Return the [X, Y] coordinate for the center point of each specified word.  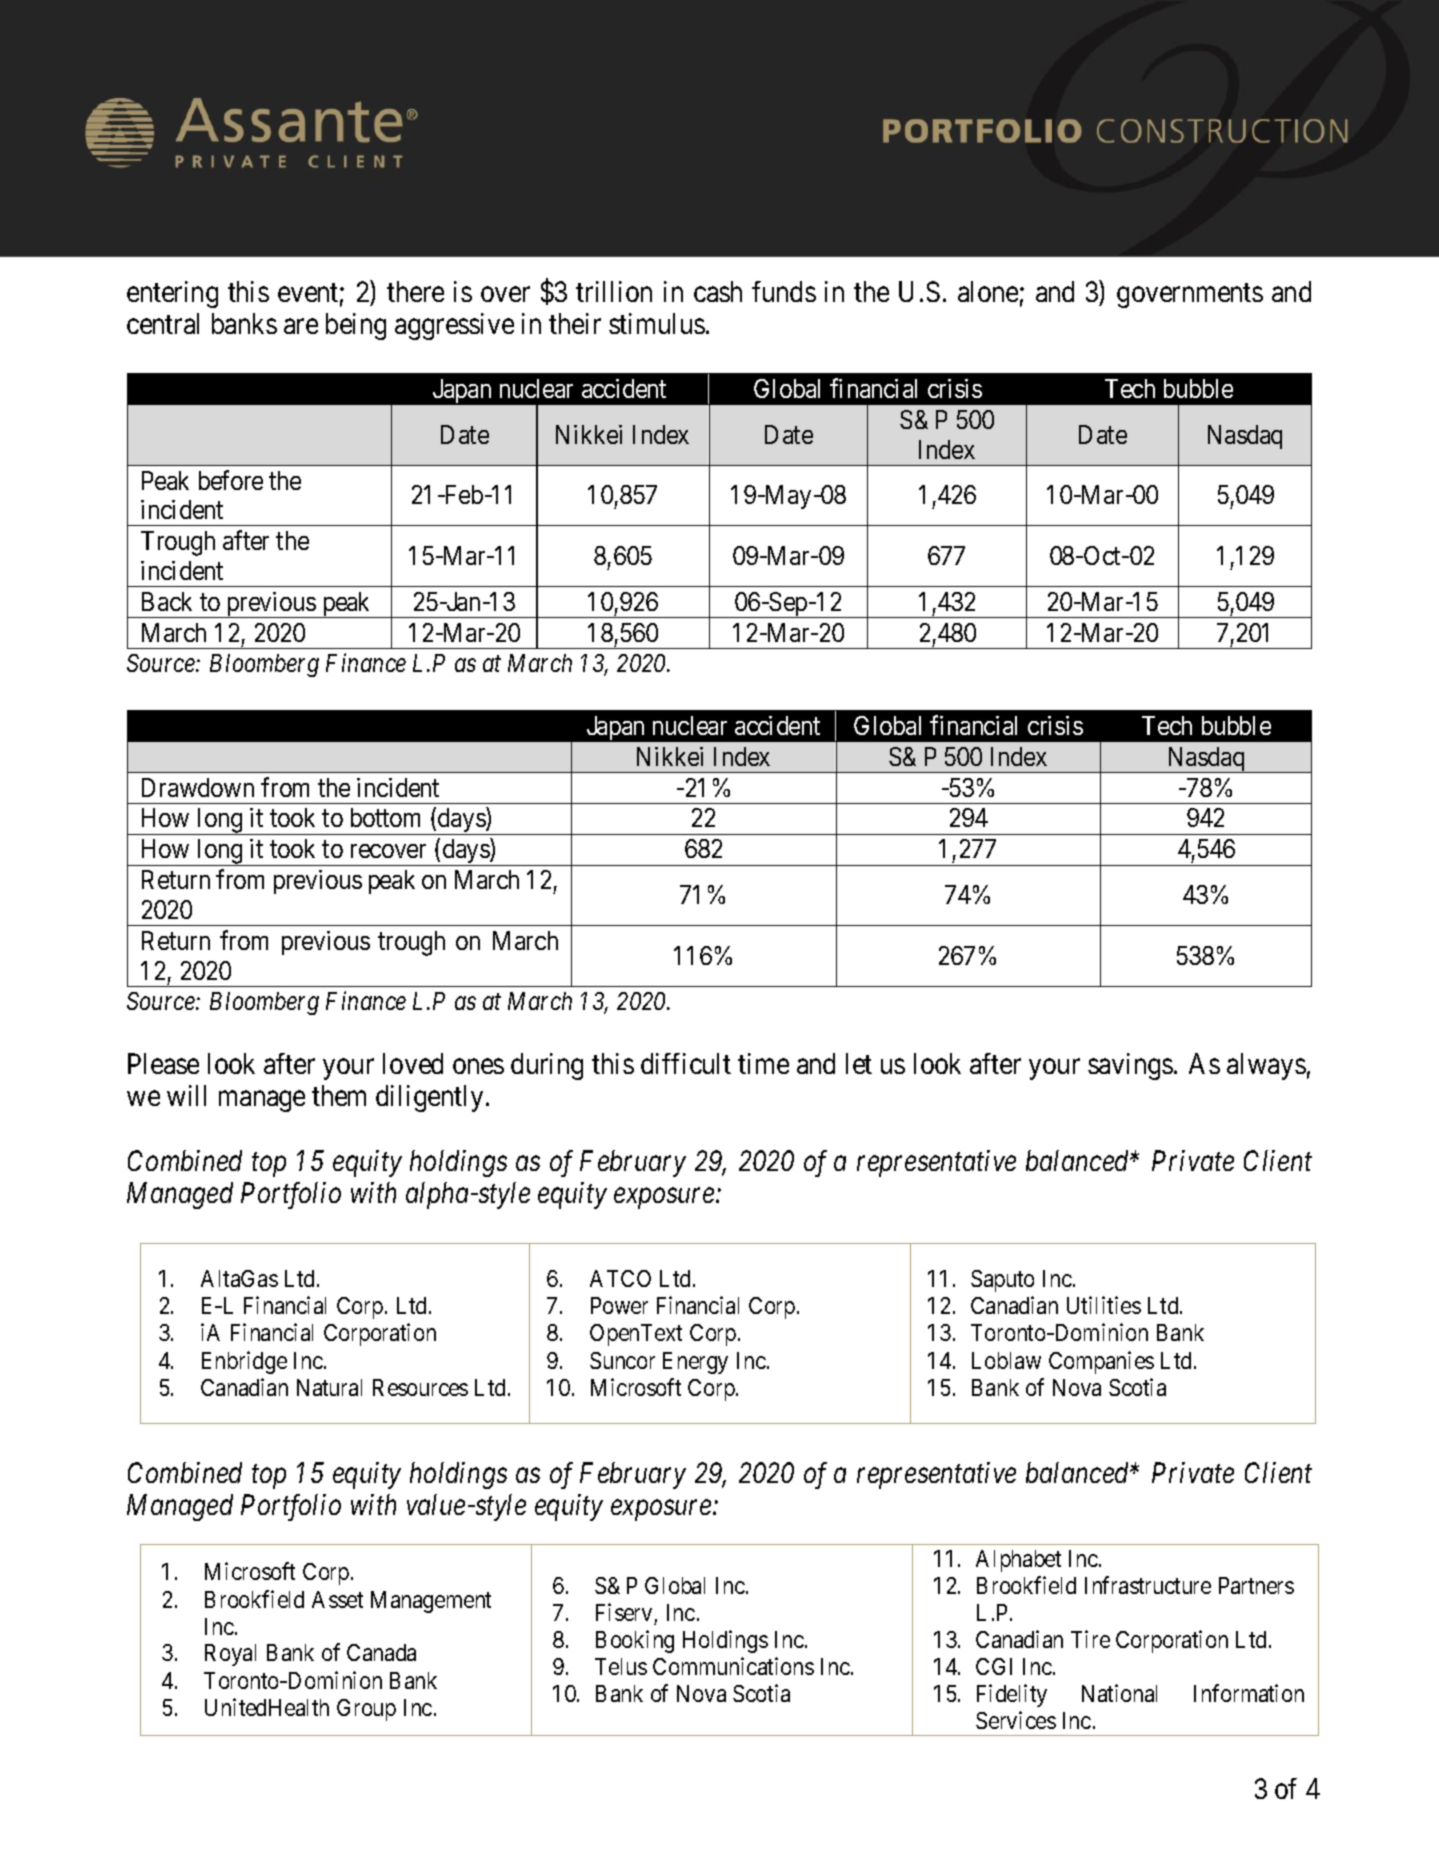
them [339, 1095]
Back [167, 601]
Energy [695, 1363]
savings [1130, 1066]
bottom [385, 817]
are [301, 326]
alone [988, 291]
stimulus [657, 323]
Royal [230, 1655]
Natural [329, 1387]
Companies [1101, 1362]
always [1266, 1066]
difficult [686, 1063]
